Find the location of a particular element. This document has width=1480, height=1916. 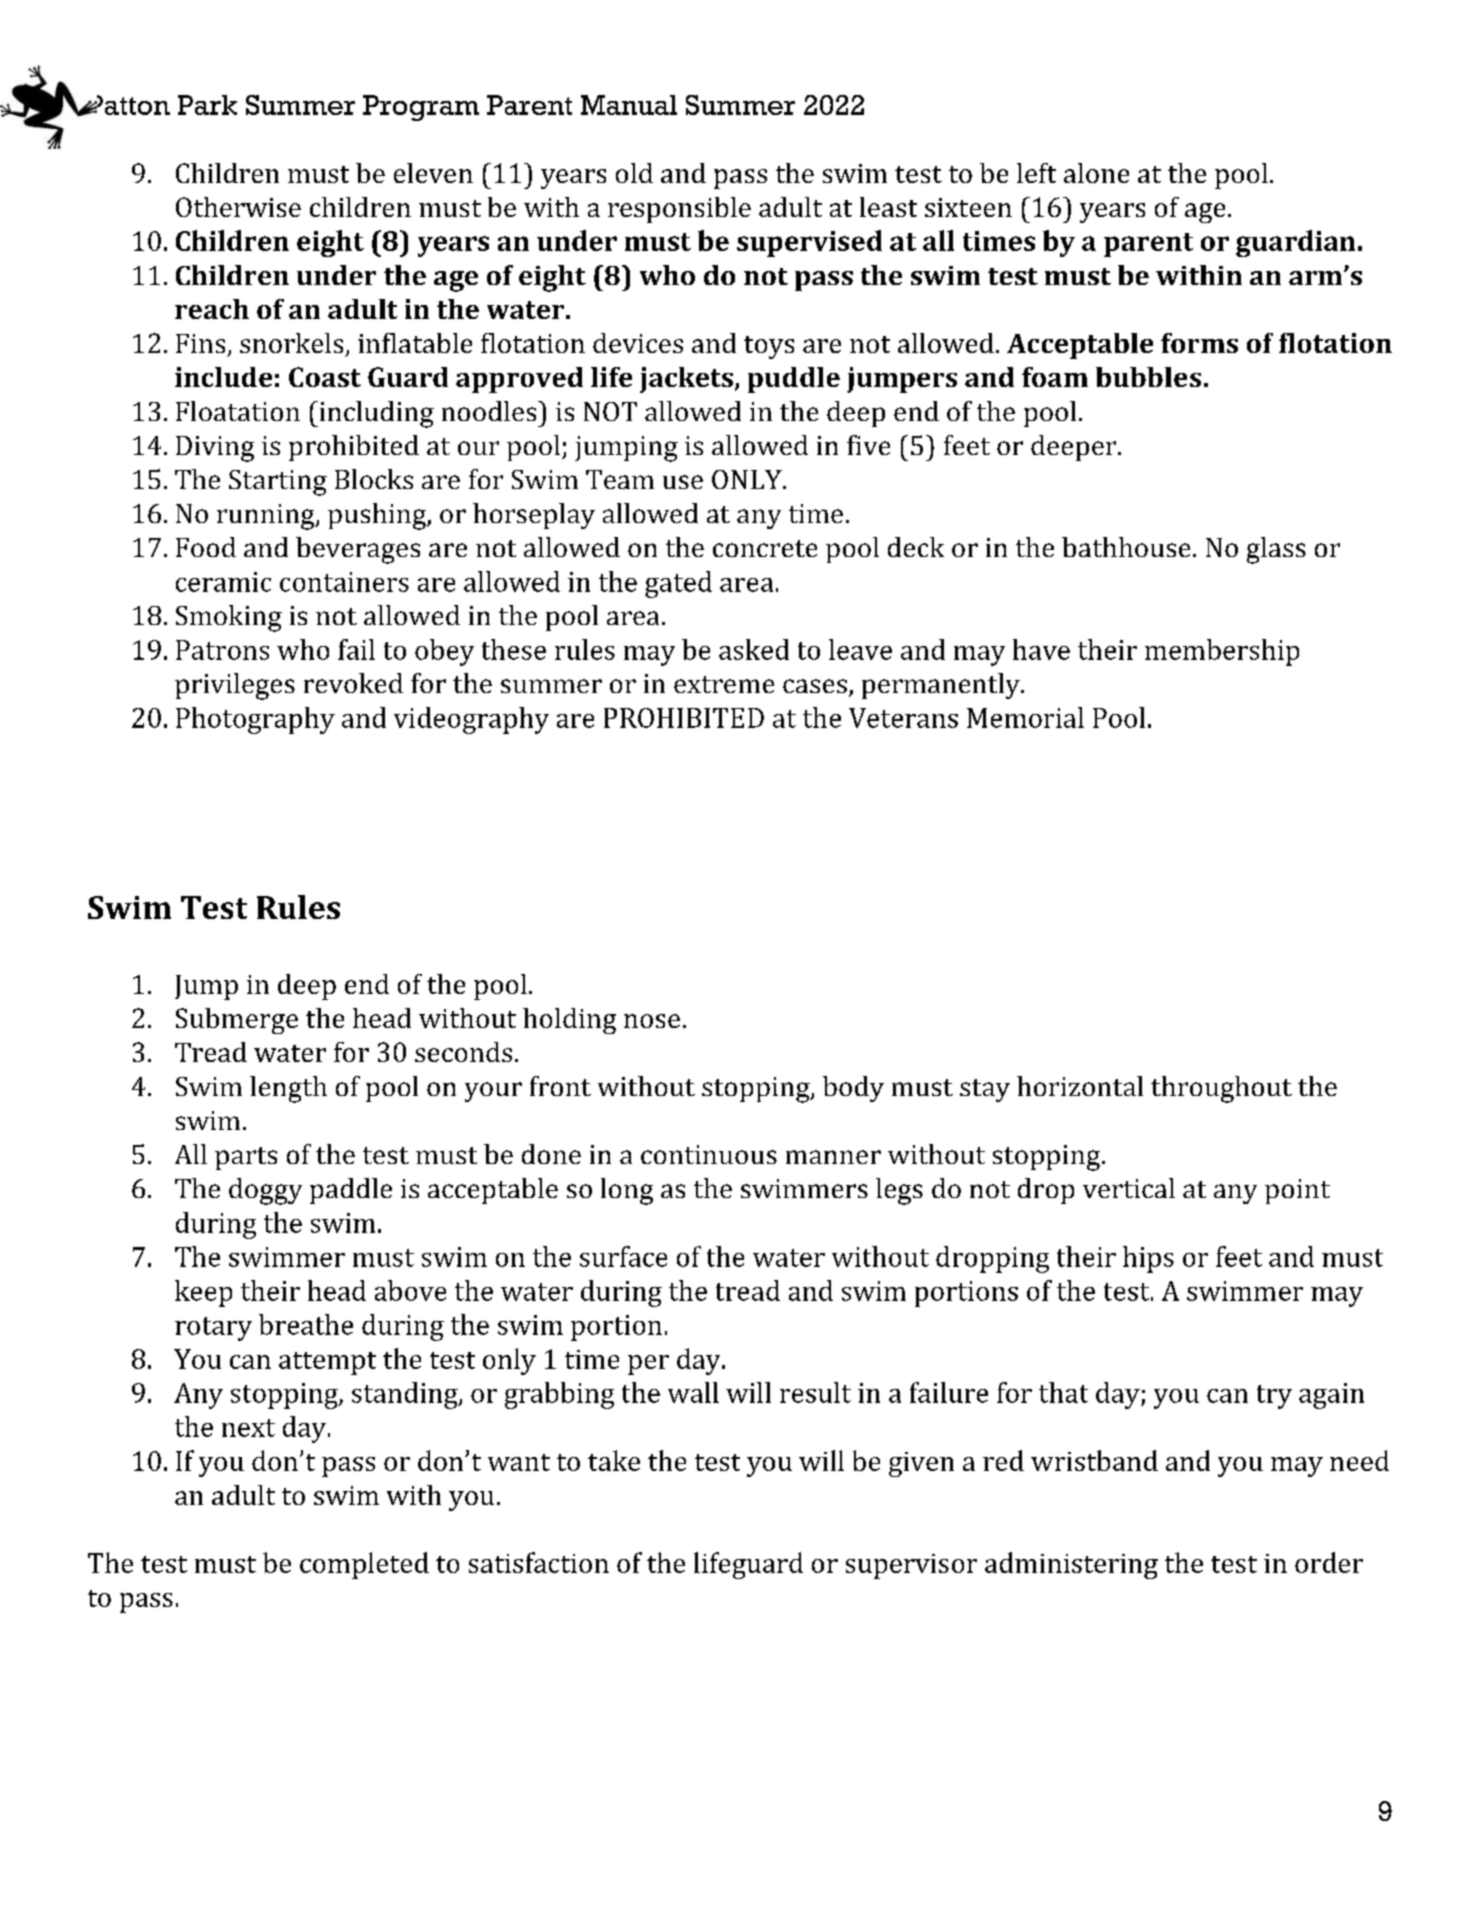

eleven is located at coordinates (433, 173).
